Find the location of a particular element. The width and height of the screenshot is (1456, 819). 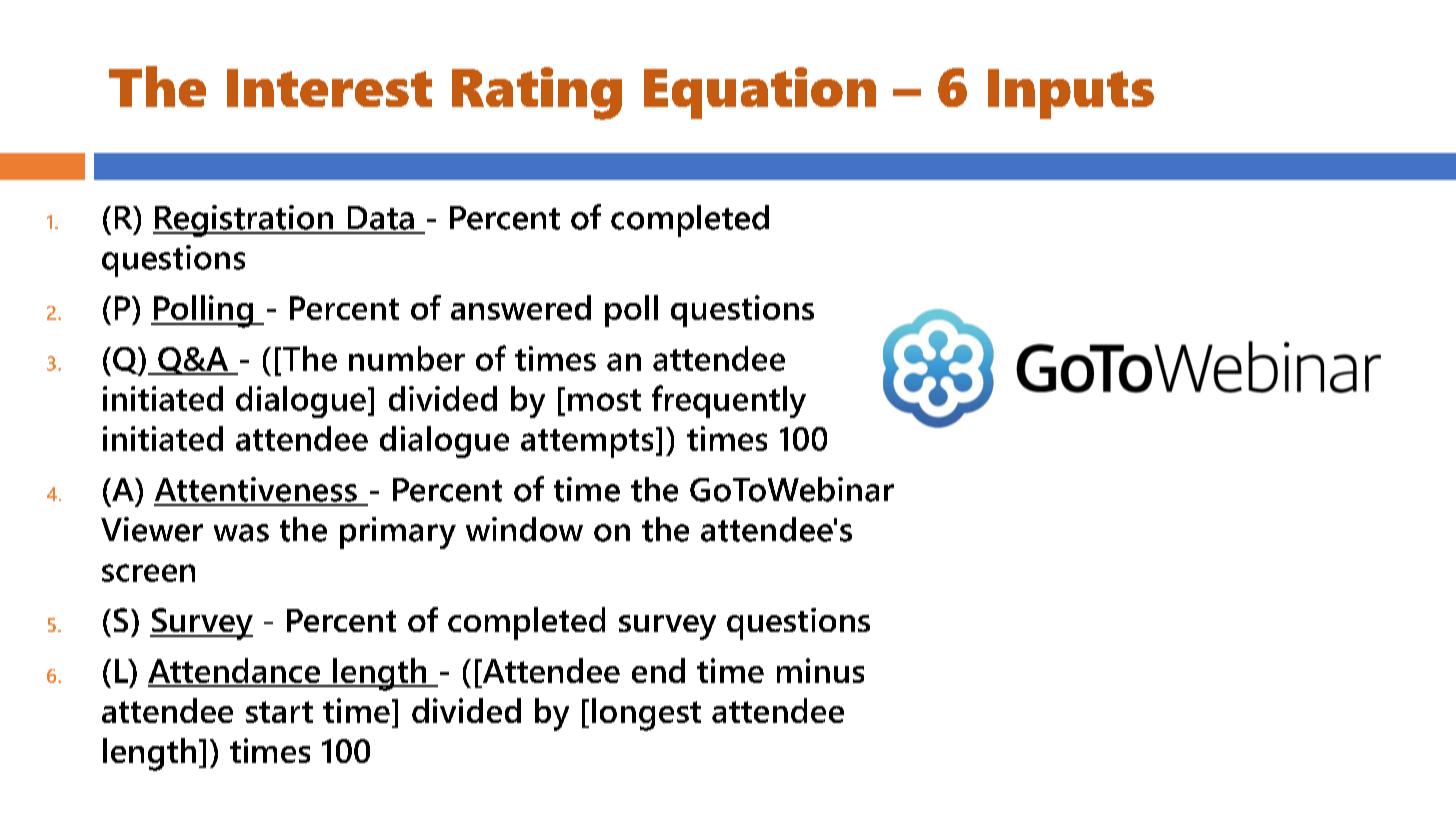

Inputs is located at coordinates (1071, 94).
